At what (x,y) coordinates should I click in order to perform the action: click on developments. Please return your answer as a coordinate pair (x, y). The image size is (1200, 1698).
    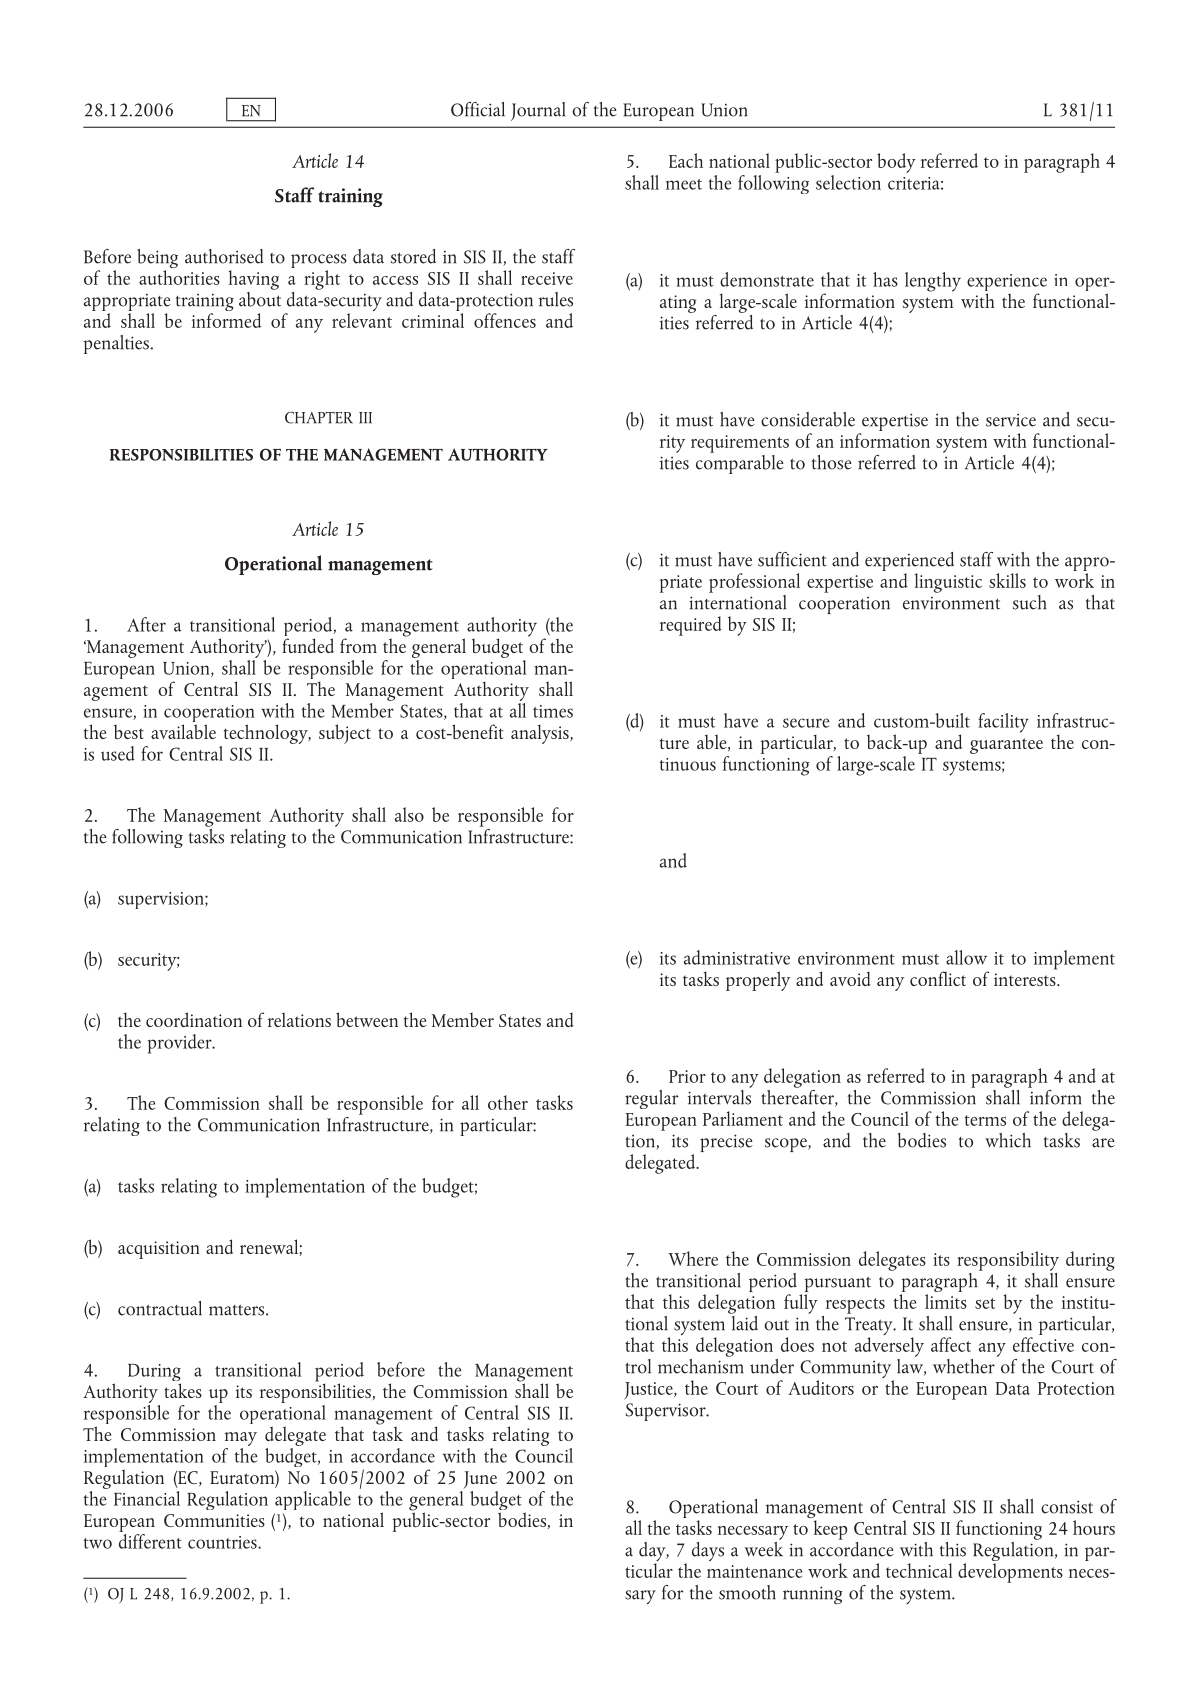
    Looking at the image, I should click on (1010, 1571).
